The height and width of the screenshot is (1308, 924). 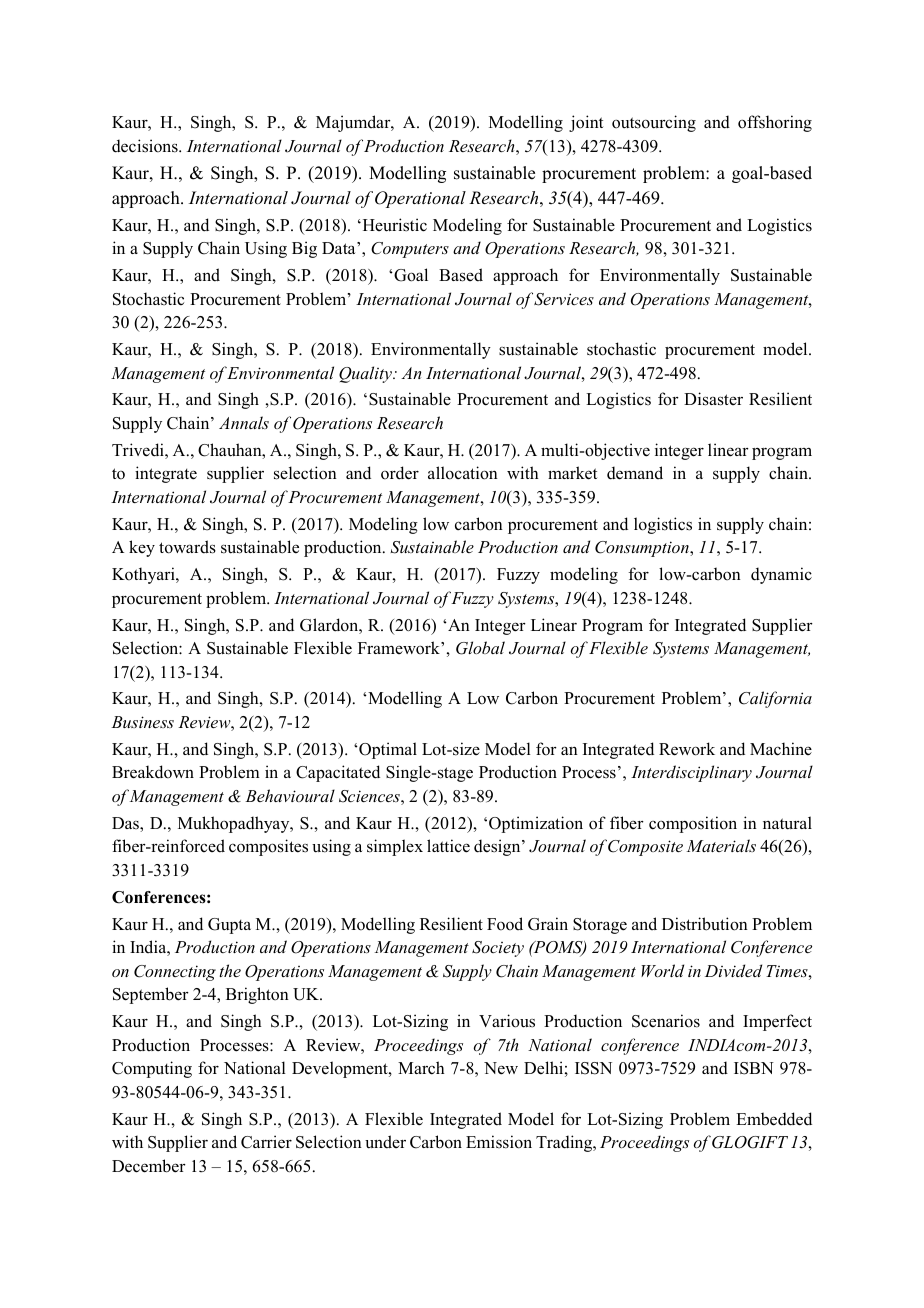 I want to click on Carrier, so click(x=266, y=1142).
